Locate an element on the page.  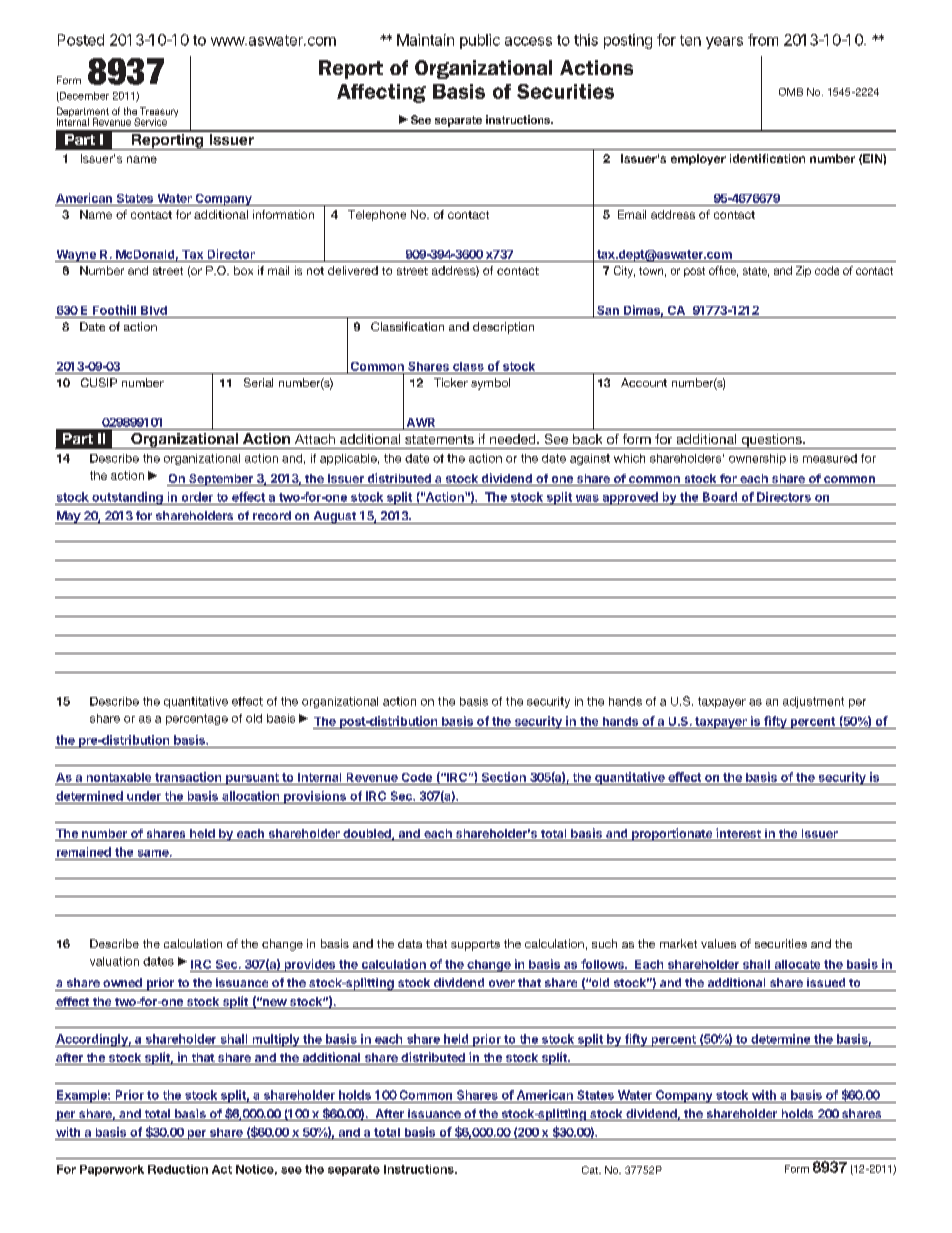
years is located at coordinates (724, 43).
